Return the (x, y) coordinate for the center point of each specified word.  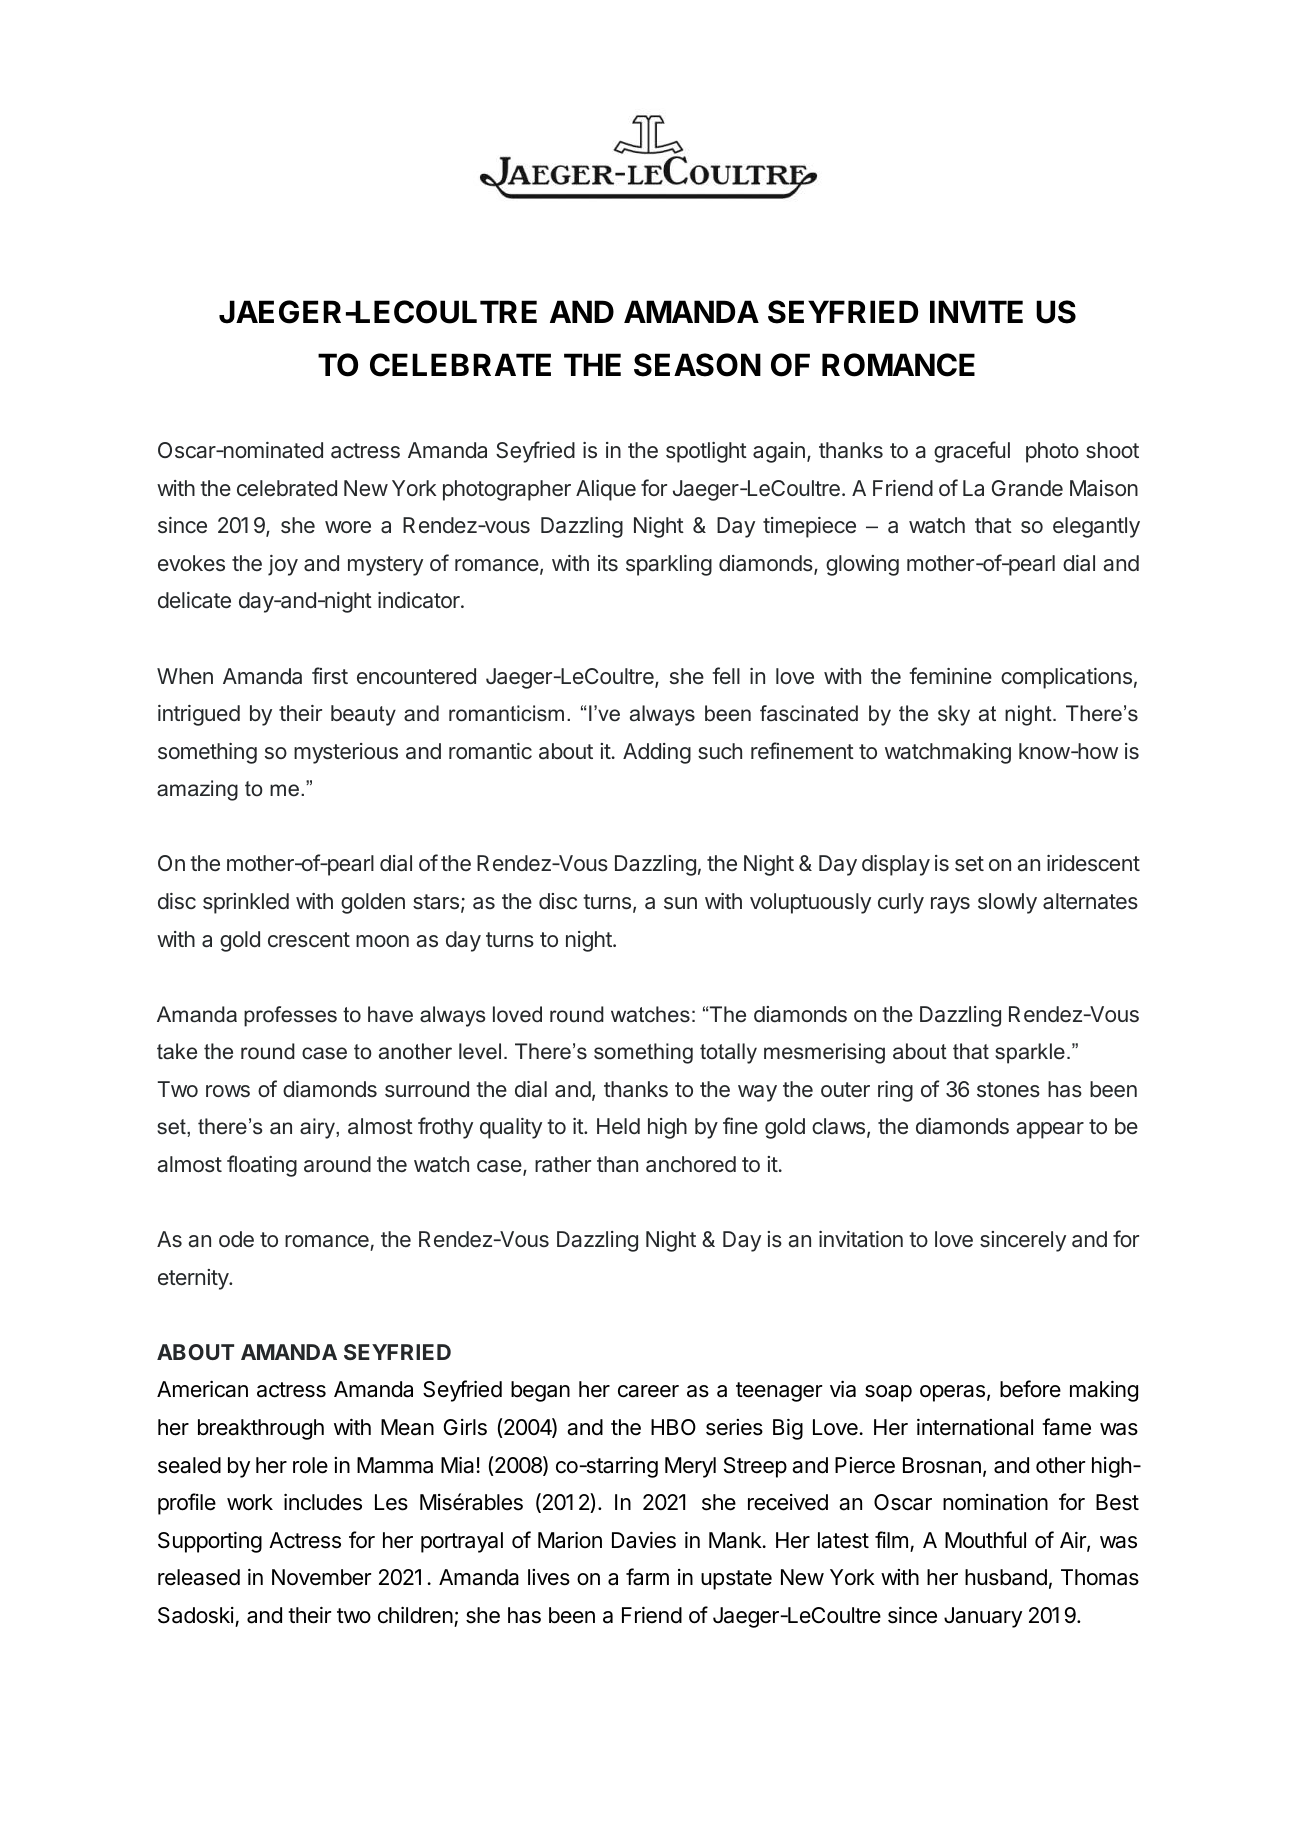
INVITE (976, 311)
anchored (691, 1164)
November (321, 1577)
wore (348, 527)
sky (954, 715)
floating (262, 1166)
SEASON (697, 365)
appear (1050, 1130)
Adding (657, 753)
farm (647, 1577)
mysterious (346, 753)
